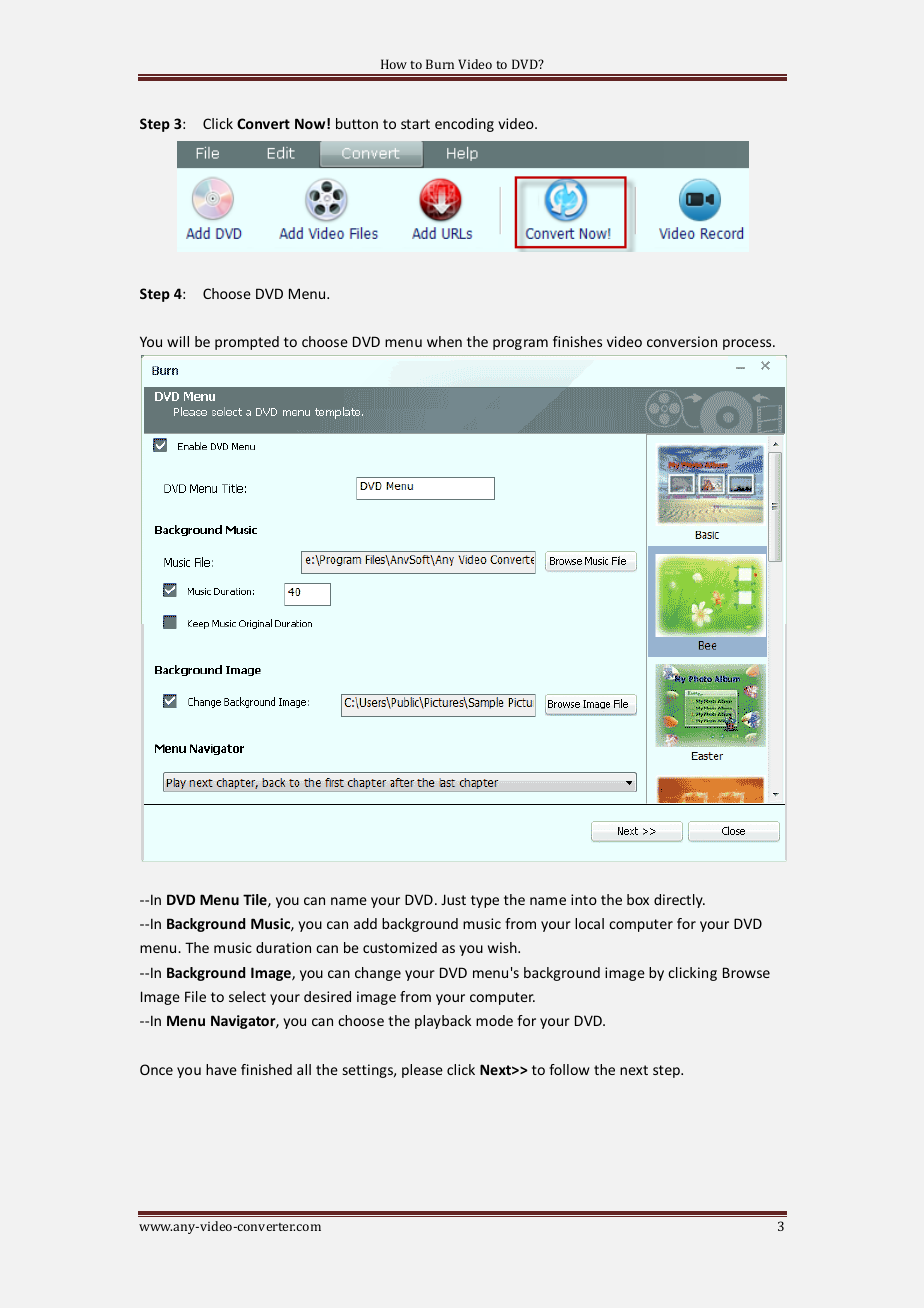  What do you see at coordinates (746, 972) in the image?
I see `Browse` at bounding box center [746, 972].
